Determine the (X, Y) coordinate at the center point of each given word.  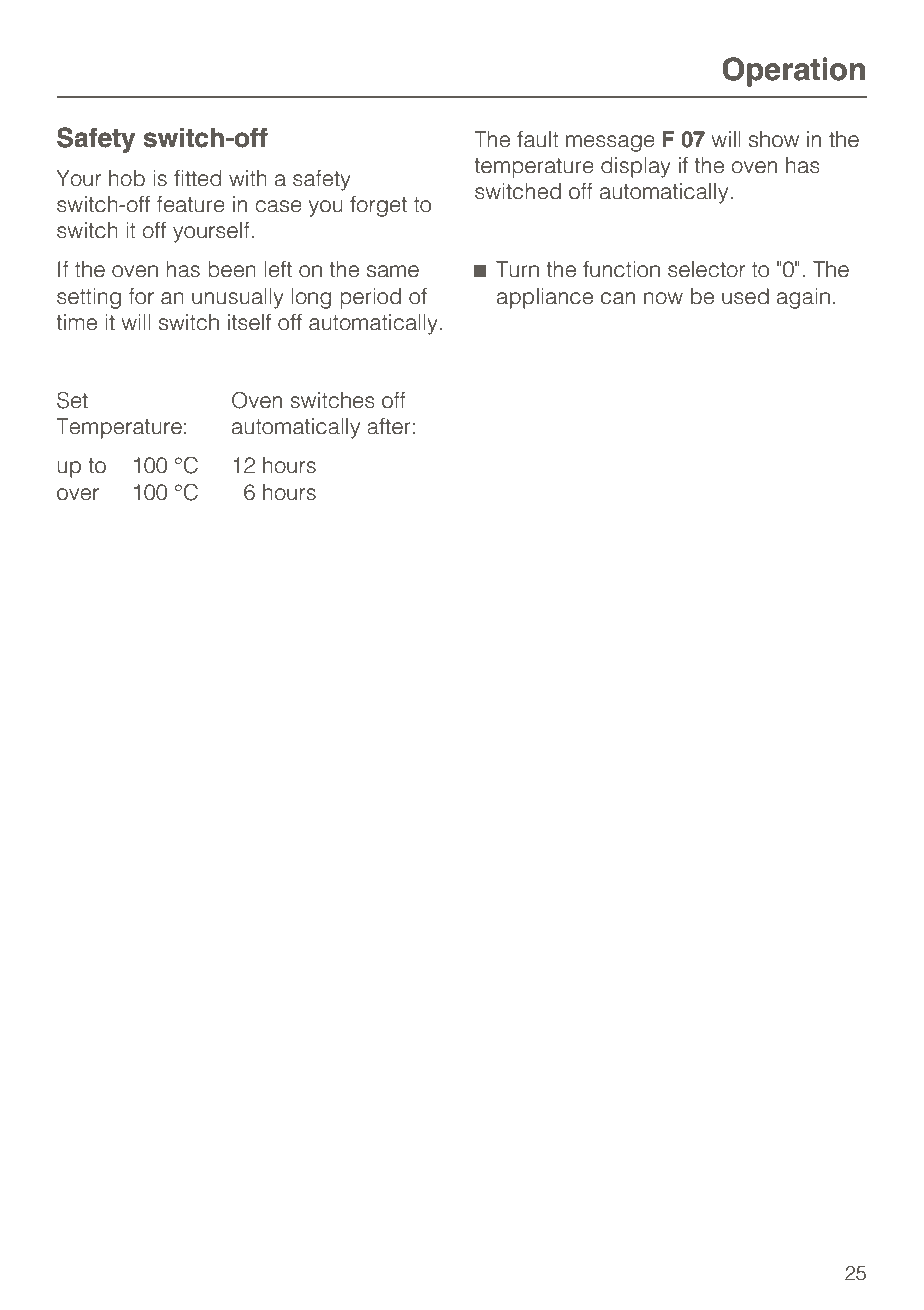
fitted (197, 178)
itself (249, 322)
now (663, 298)
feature (191, 204)
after (389, 426)
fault (538, 139)
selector (706, 269)
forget (378, 206)
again (803, 298)
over (78, 494)
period (370, 298)
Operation (793, 72)
